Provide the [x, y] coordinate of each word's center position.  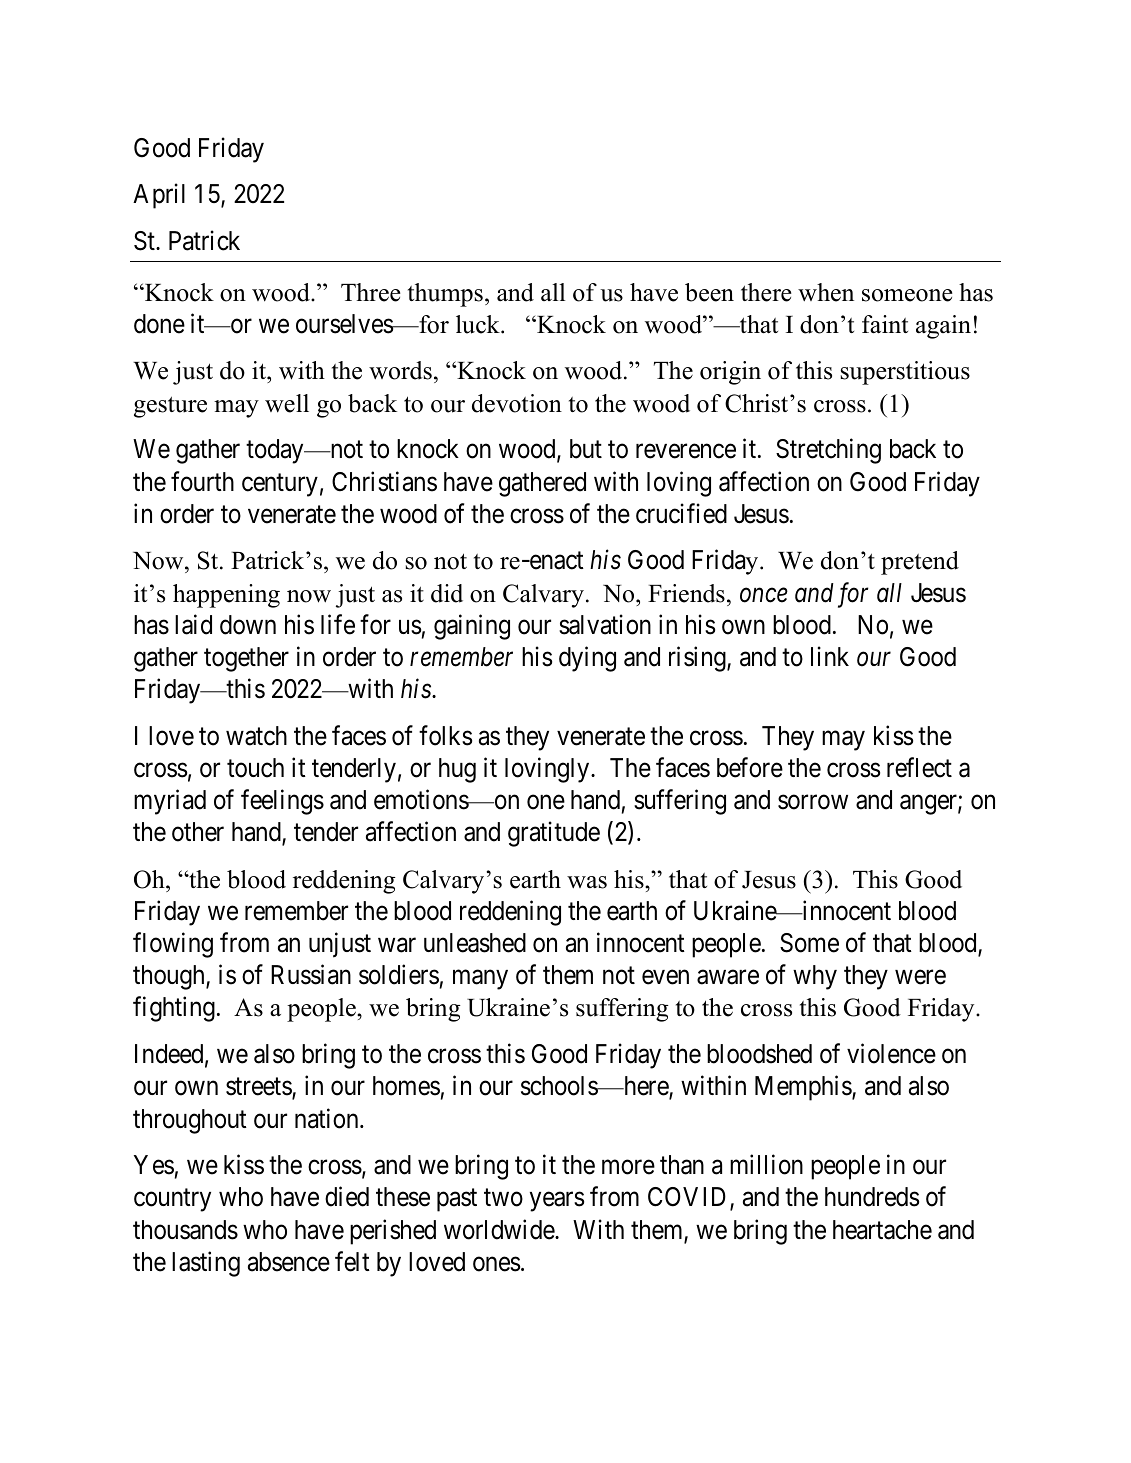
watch [256, 736]
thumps [445, 295]
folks [445, 735]
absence [289, 1262]
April [159, 196]
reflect [919, 767]
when [826, 292]
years [557, 1202]
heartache [882, 1230]
